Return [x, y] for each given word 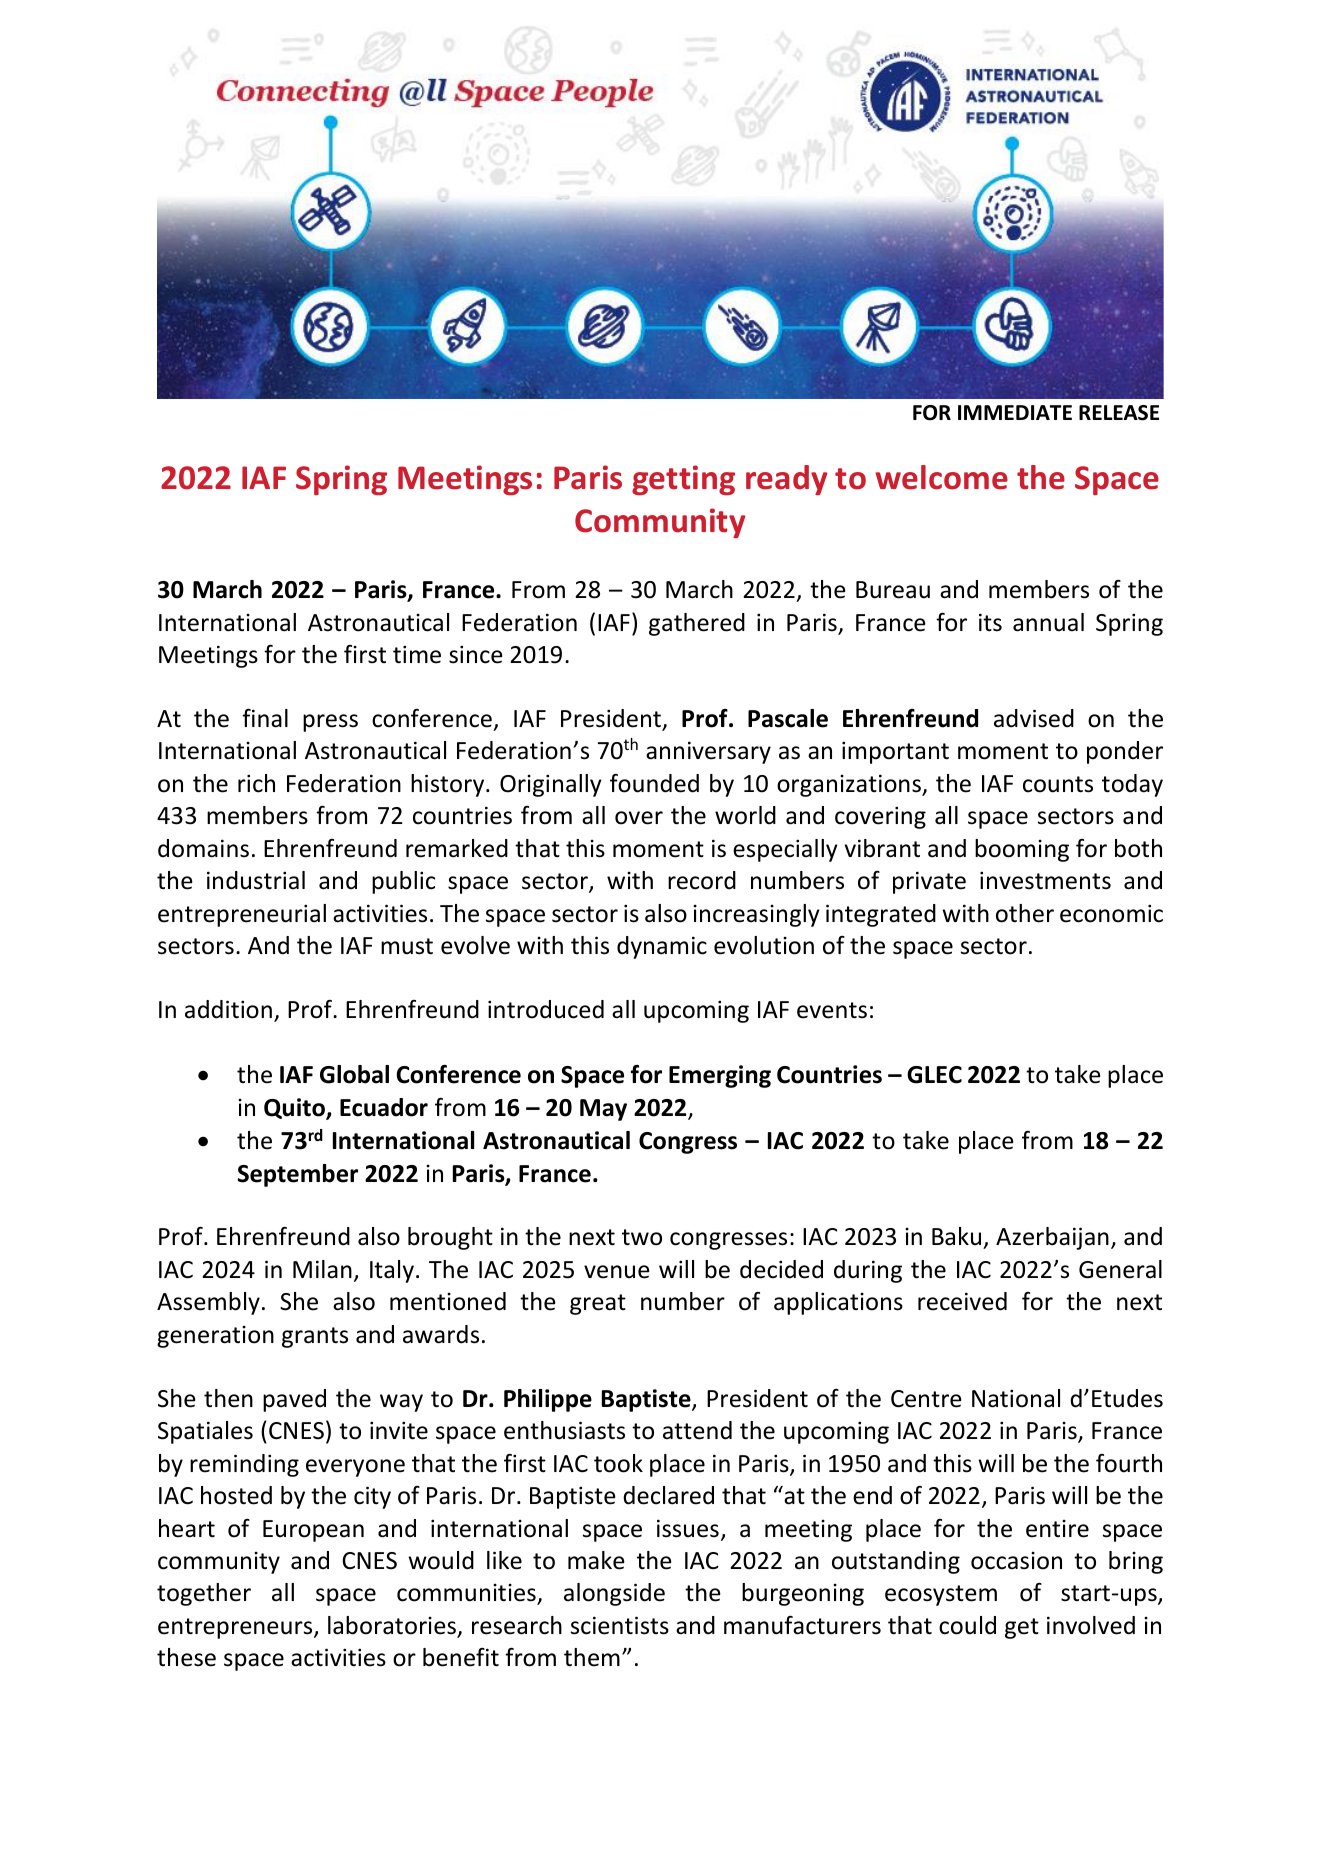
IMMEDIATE [1015, 412]
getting [683, 480]
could [967, 1625]
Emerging [720, 1076]
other [1025, 913]
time [417, 654]
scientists [620, 1625]
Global [354, 1074]
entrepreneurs [236, 1628]
